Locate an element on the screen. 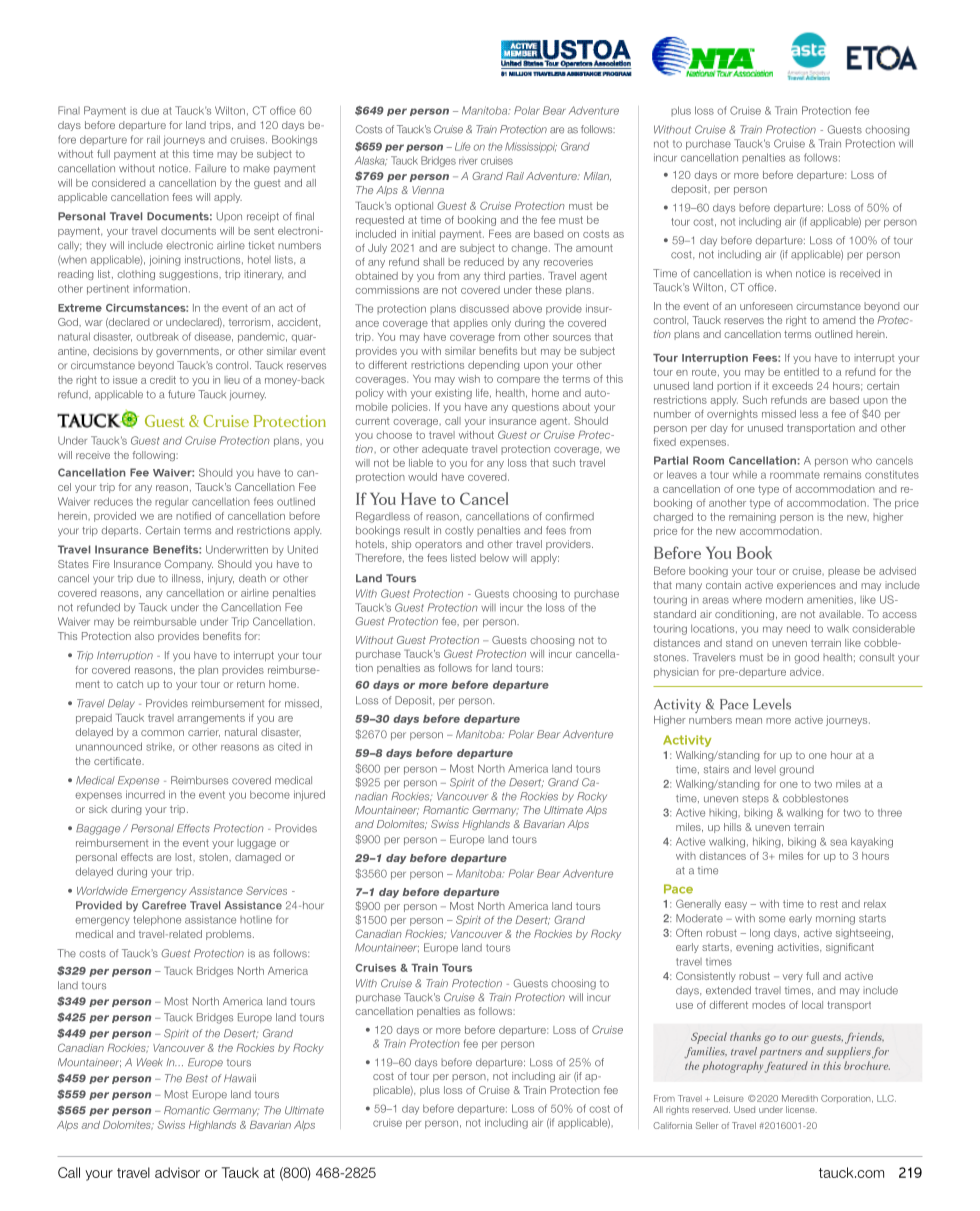 The width and height of the screenshot is (980, 1211). some is located at coordinates (772, 919).
